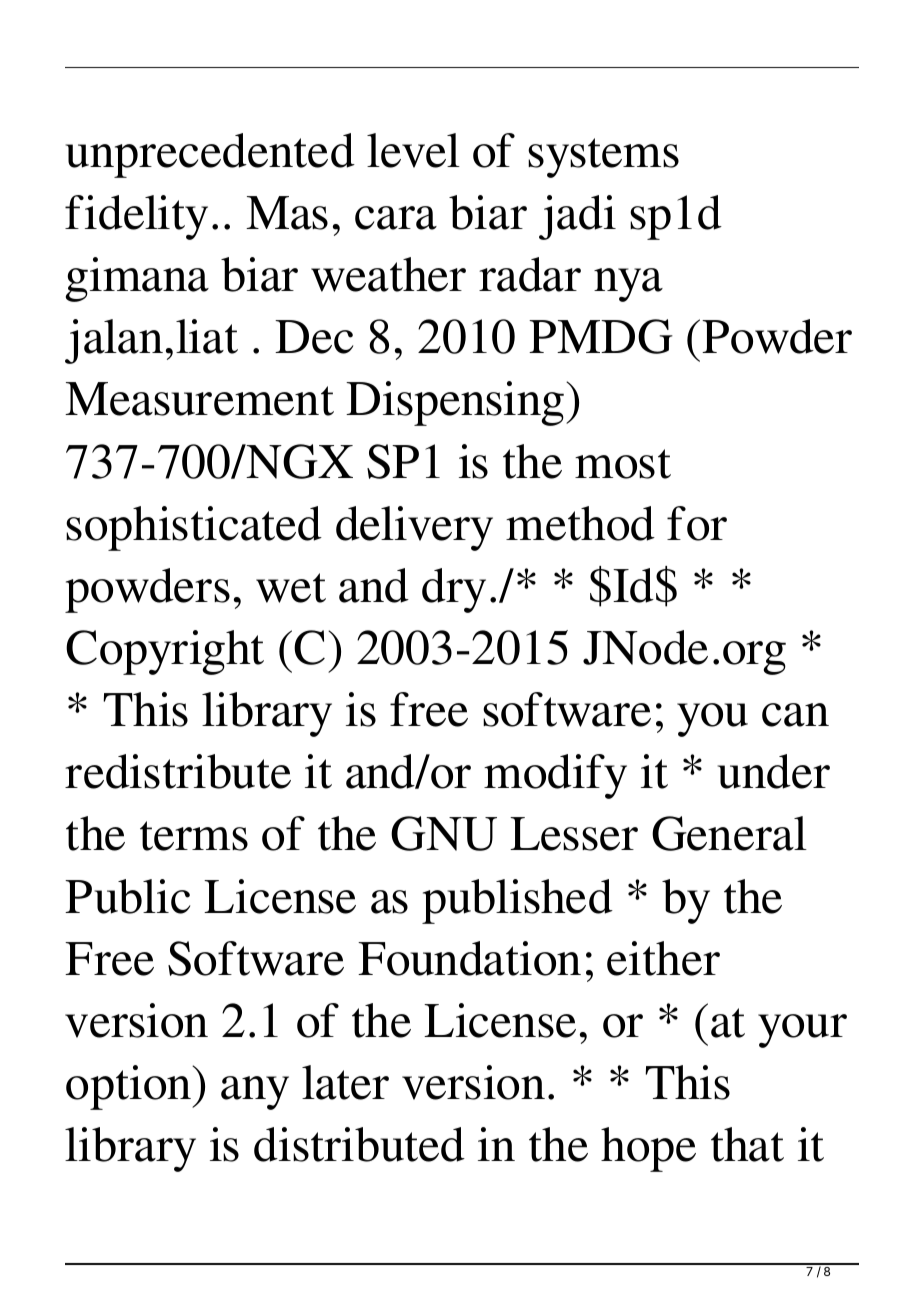  What do you see at coordinates (194, 836) in the screenshot?
I see `terms` at bounding box center [194, 836].
